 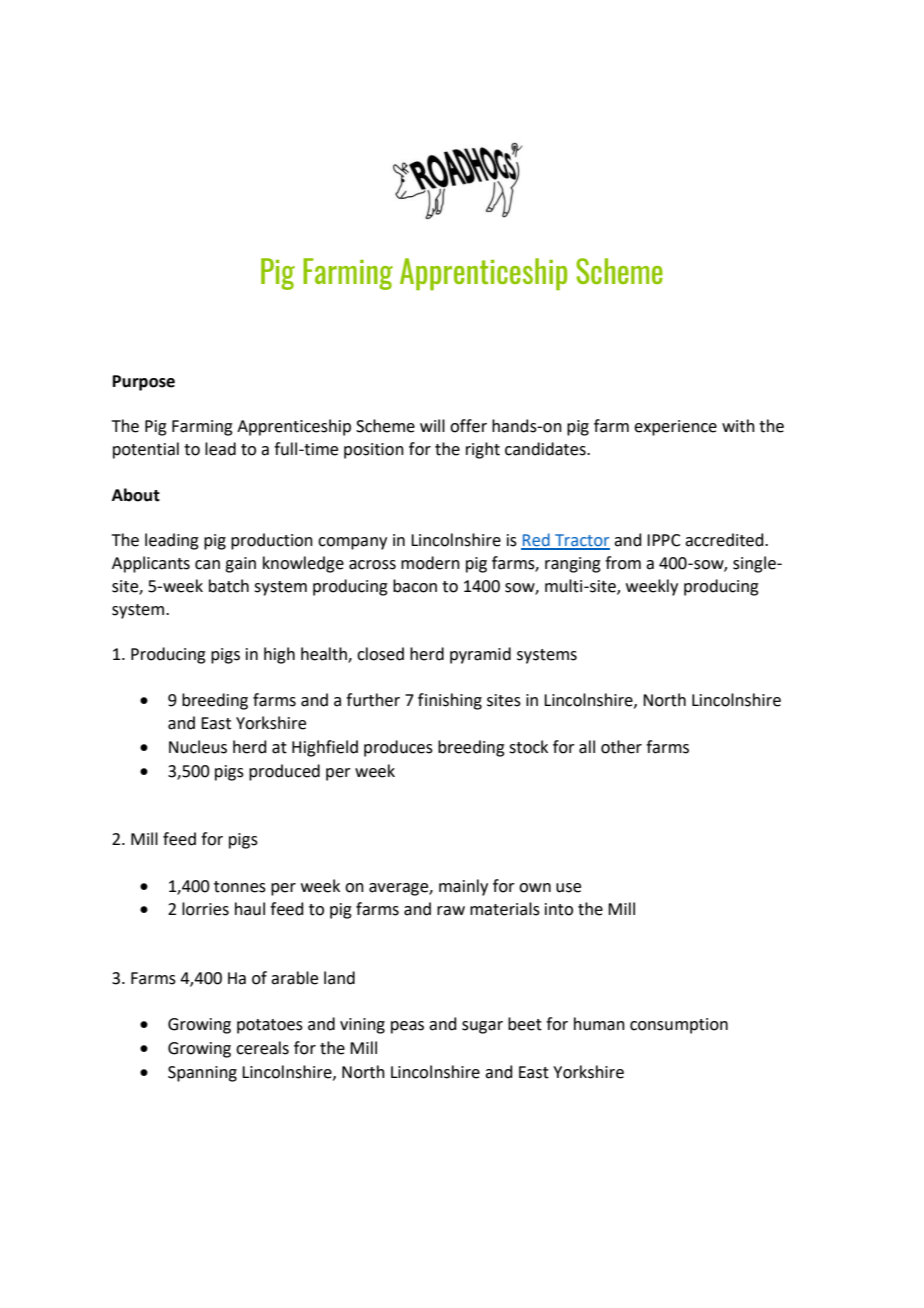 I want to click on use, so click(x=568, y=888).
